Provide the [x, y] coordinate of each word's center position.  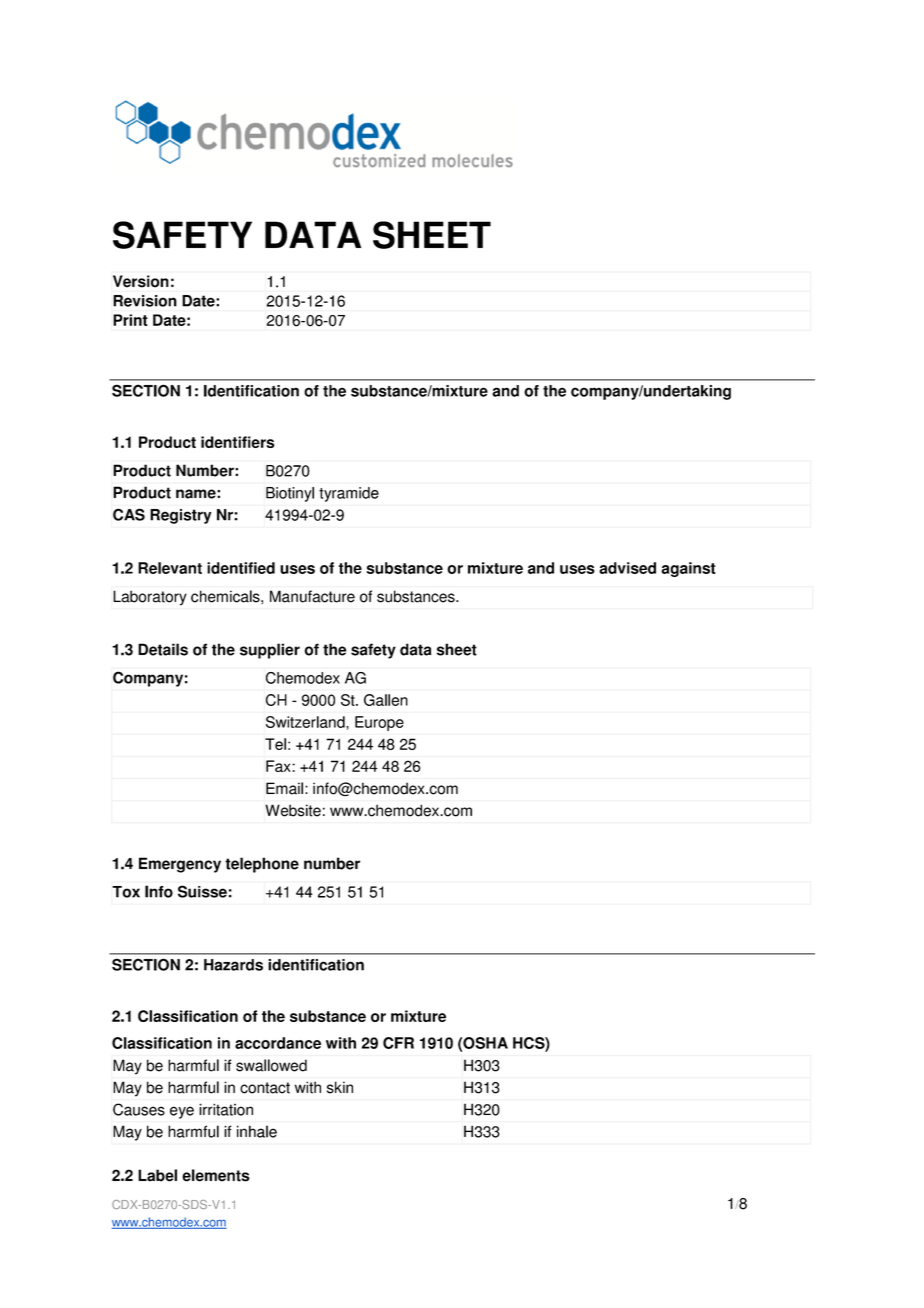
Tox [126, 892]
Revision [145, 301]
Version [141, 281]
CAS [129, 514]
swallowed [271, 1065]
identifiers [238, 442]
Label [157, 1175]
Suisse [202, 891]
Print [130, 320]
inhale [257, 1131]
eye [182, 1112]
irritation [226, 1109]
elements [216, 1175]
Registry [180, 516]
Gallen [386, 700]
